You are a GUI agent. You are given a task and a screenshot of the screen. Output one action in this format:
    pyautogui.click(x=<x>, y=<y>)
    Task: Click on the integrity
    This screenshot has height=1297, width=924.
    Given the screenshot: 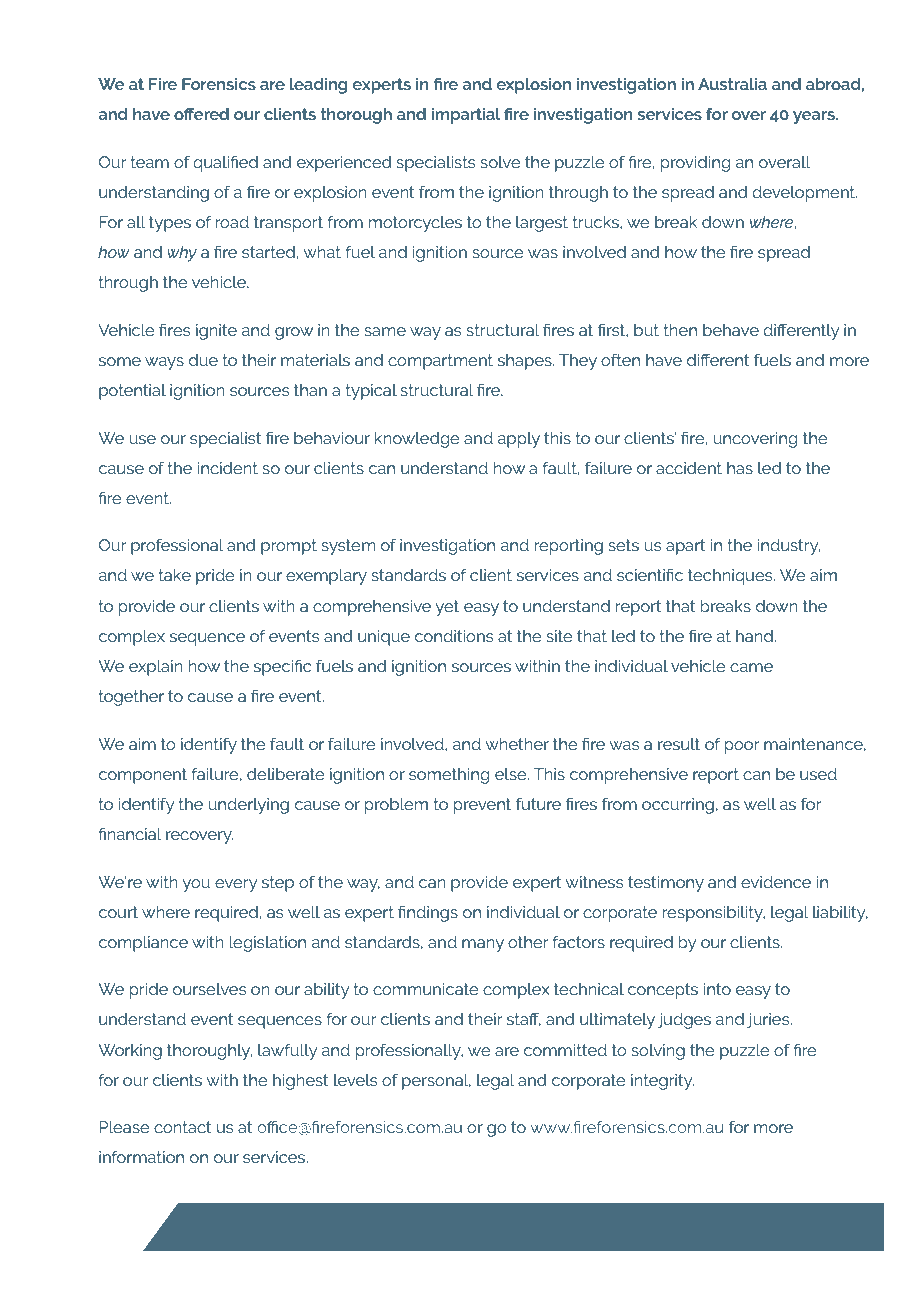 What is the action you would take?
    pyautogui.click(x=662, y=1082)
